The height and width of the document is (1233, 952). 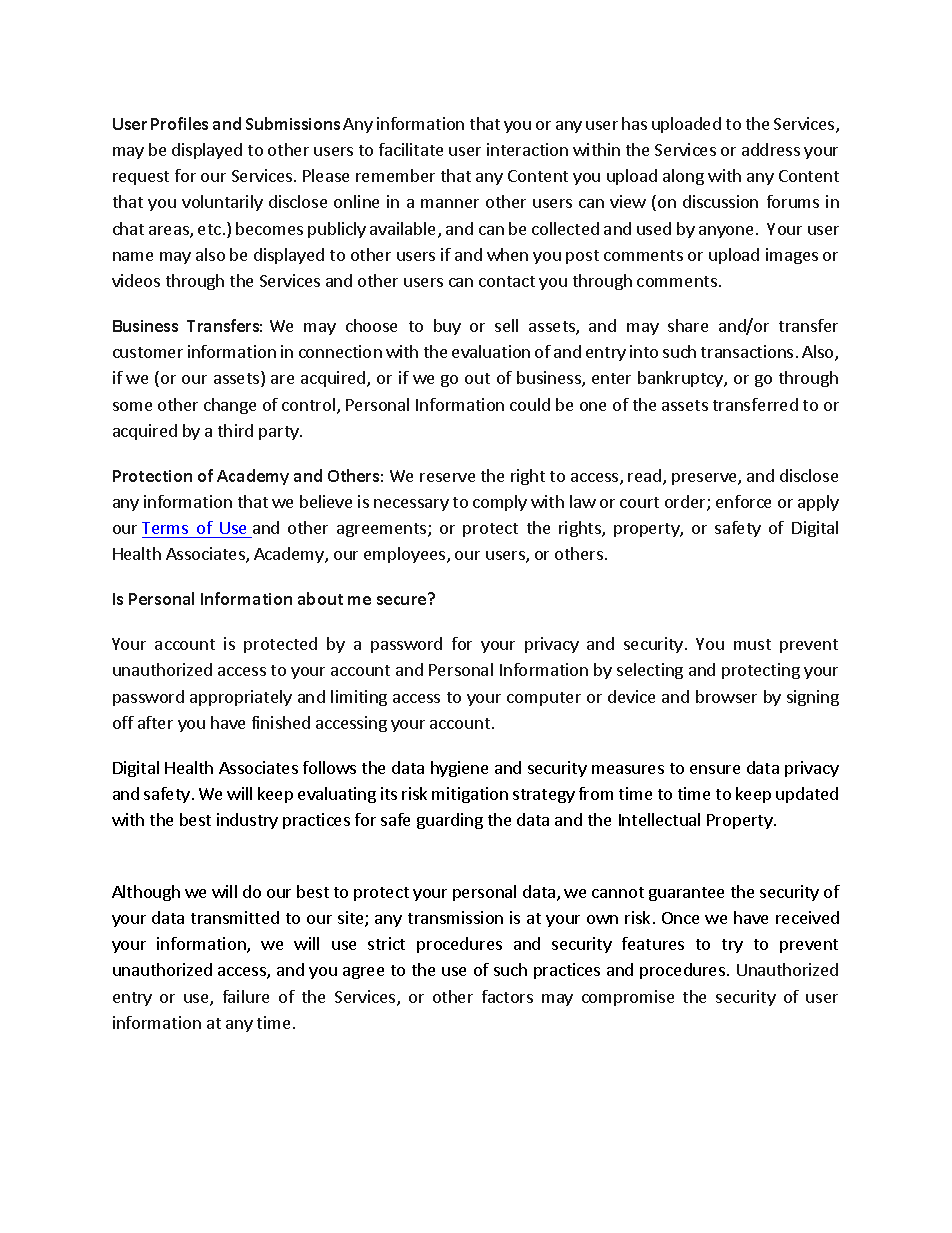 What do you see at coordinates (406, 555) in the document?
I see `employees` at bounding box center [406, 555].
